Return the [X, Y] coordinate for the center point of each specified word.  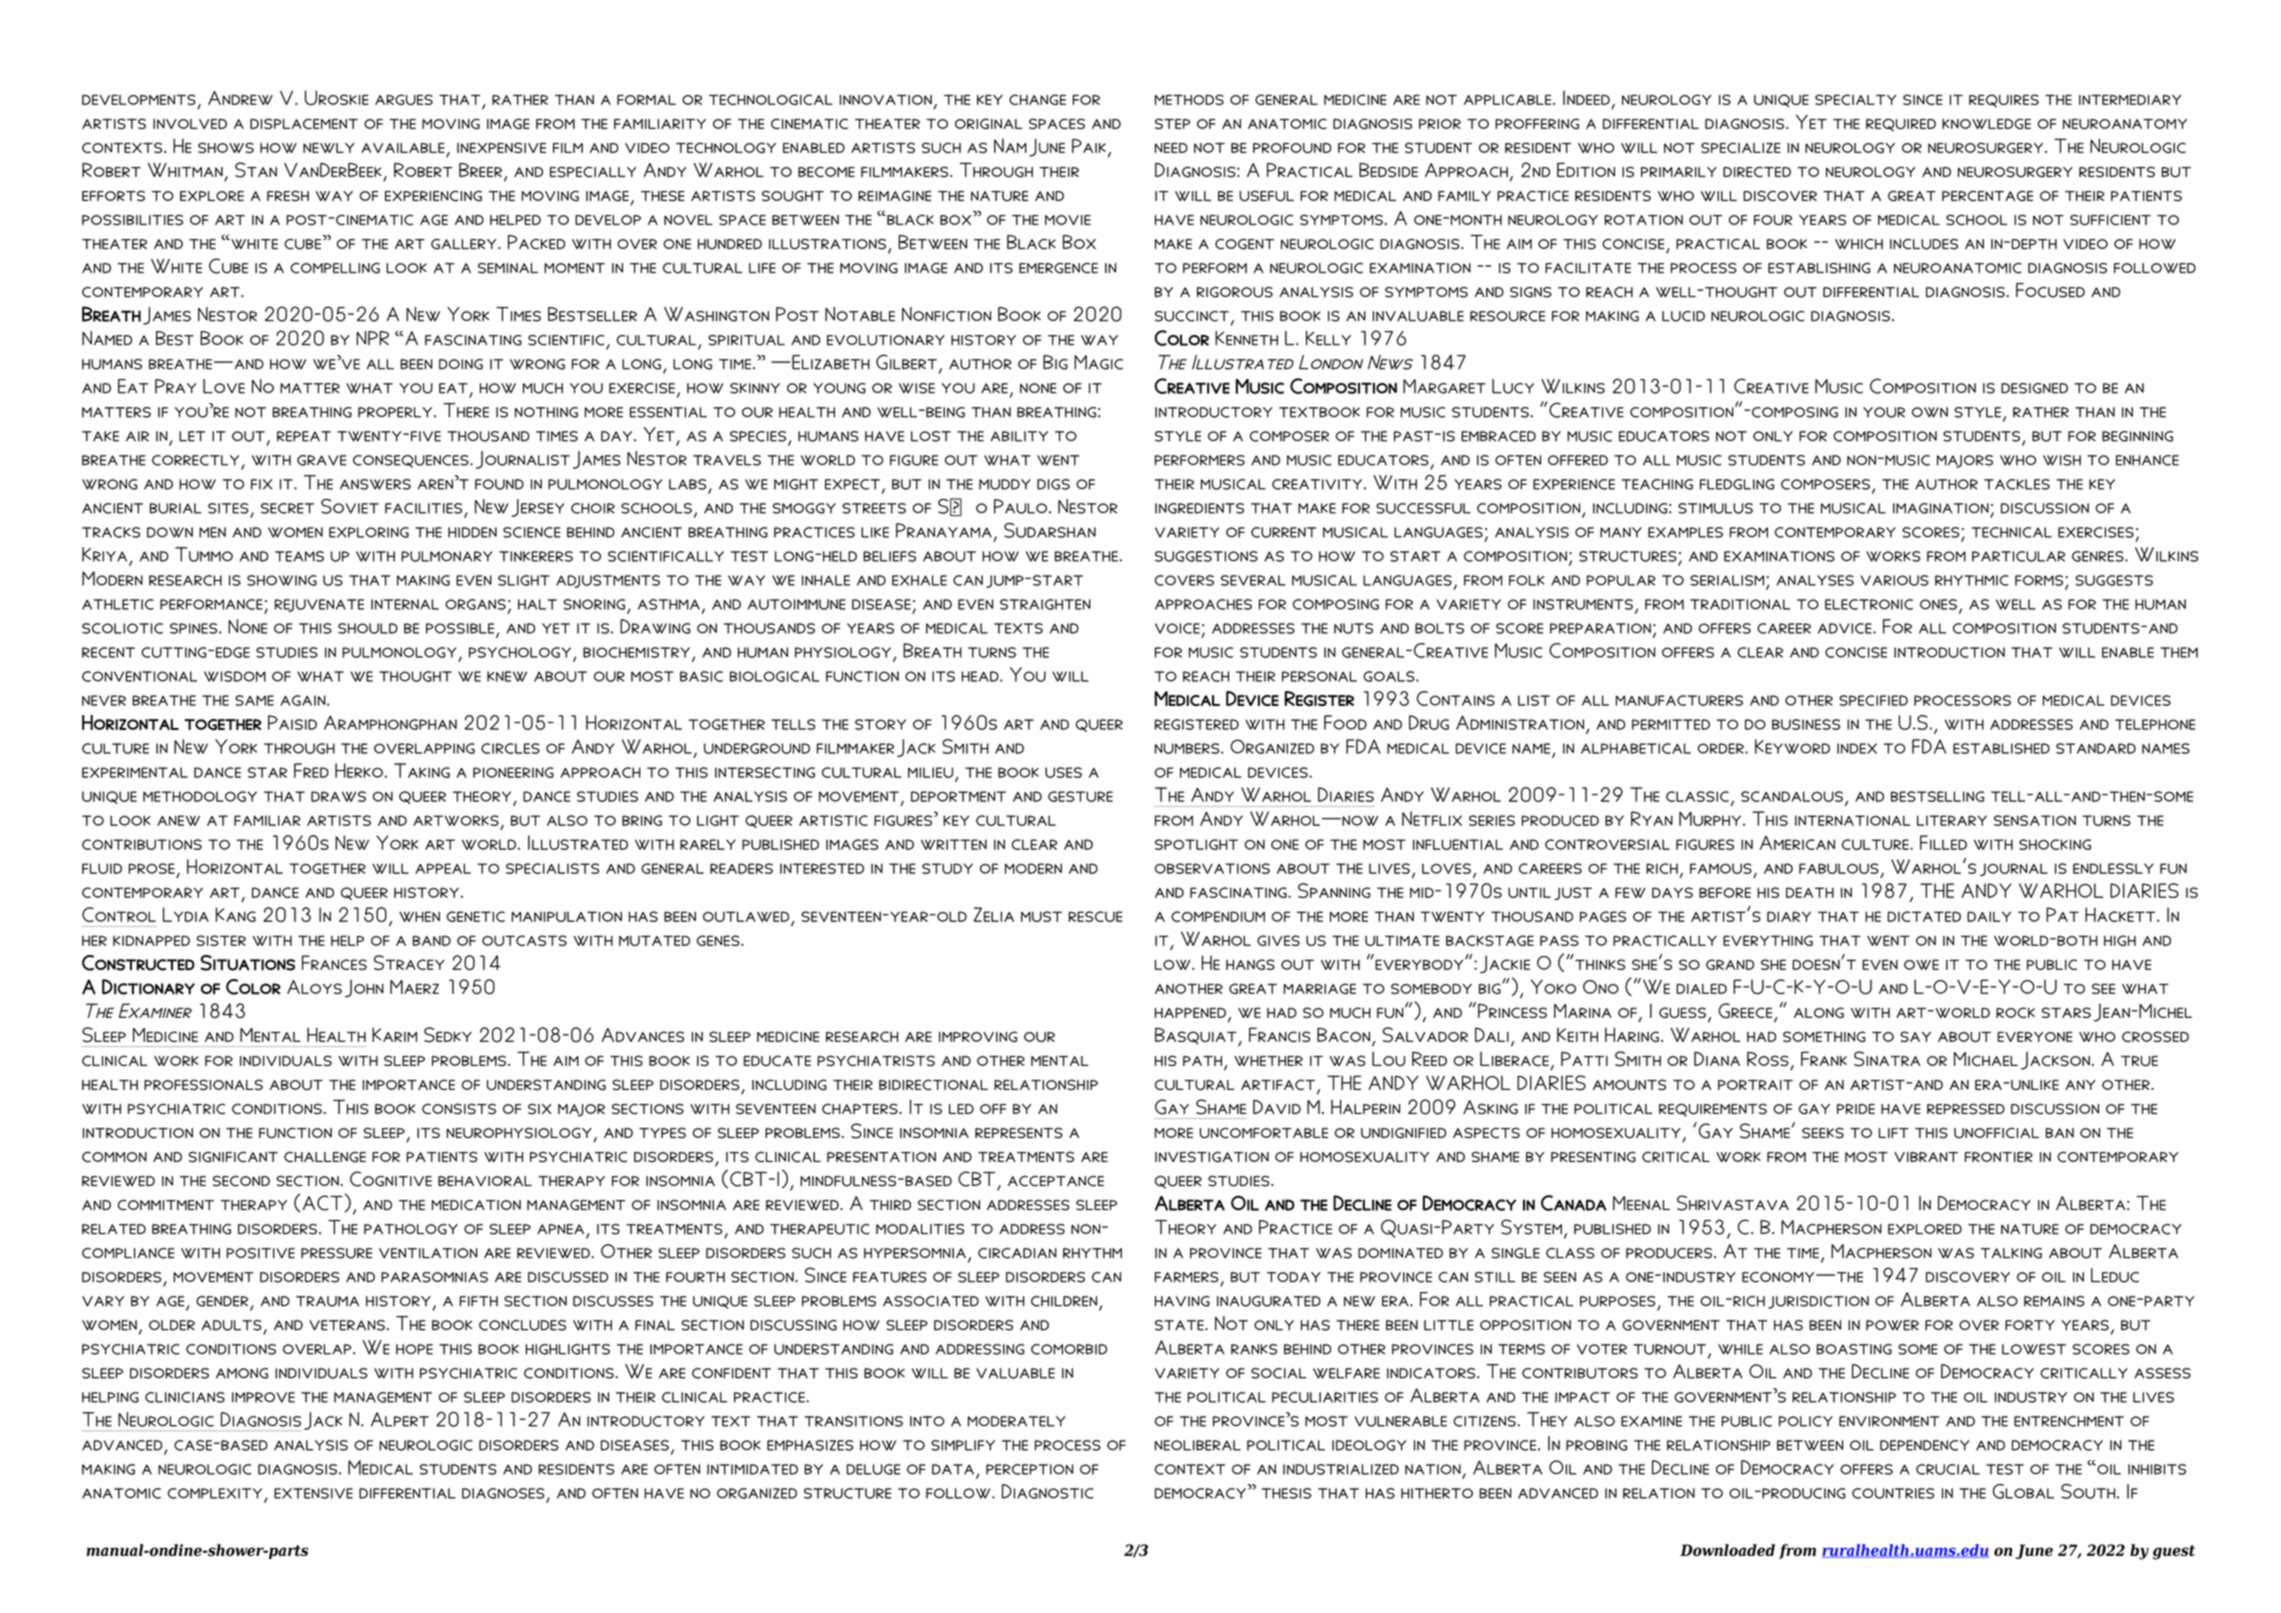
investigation [1212, 1157]
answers [375, 484]
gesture [1080, 796]
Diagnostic [1048, 1491]
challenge [325, 1157]
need [1171, 148]
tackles [2017, 484]
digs [1053, 484]
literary [1952, 820]
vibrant [1926, 1157]
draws [338, 796]
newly [329, 148]
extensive [313, 1493]
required [1901, 125]
